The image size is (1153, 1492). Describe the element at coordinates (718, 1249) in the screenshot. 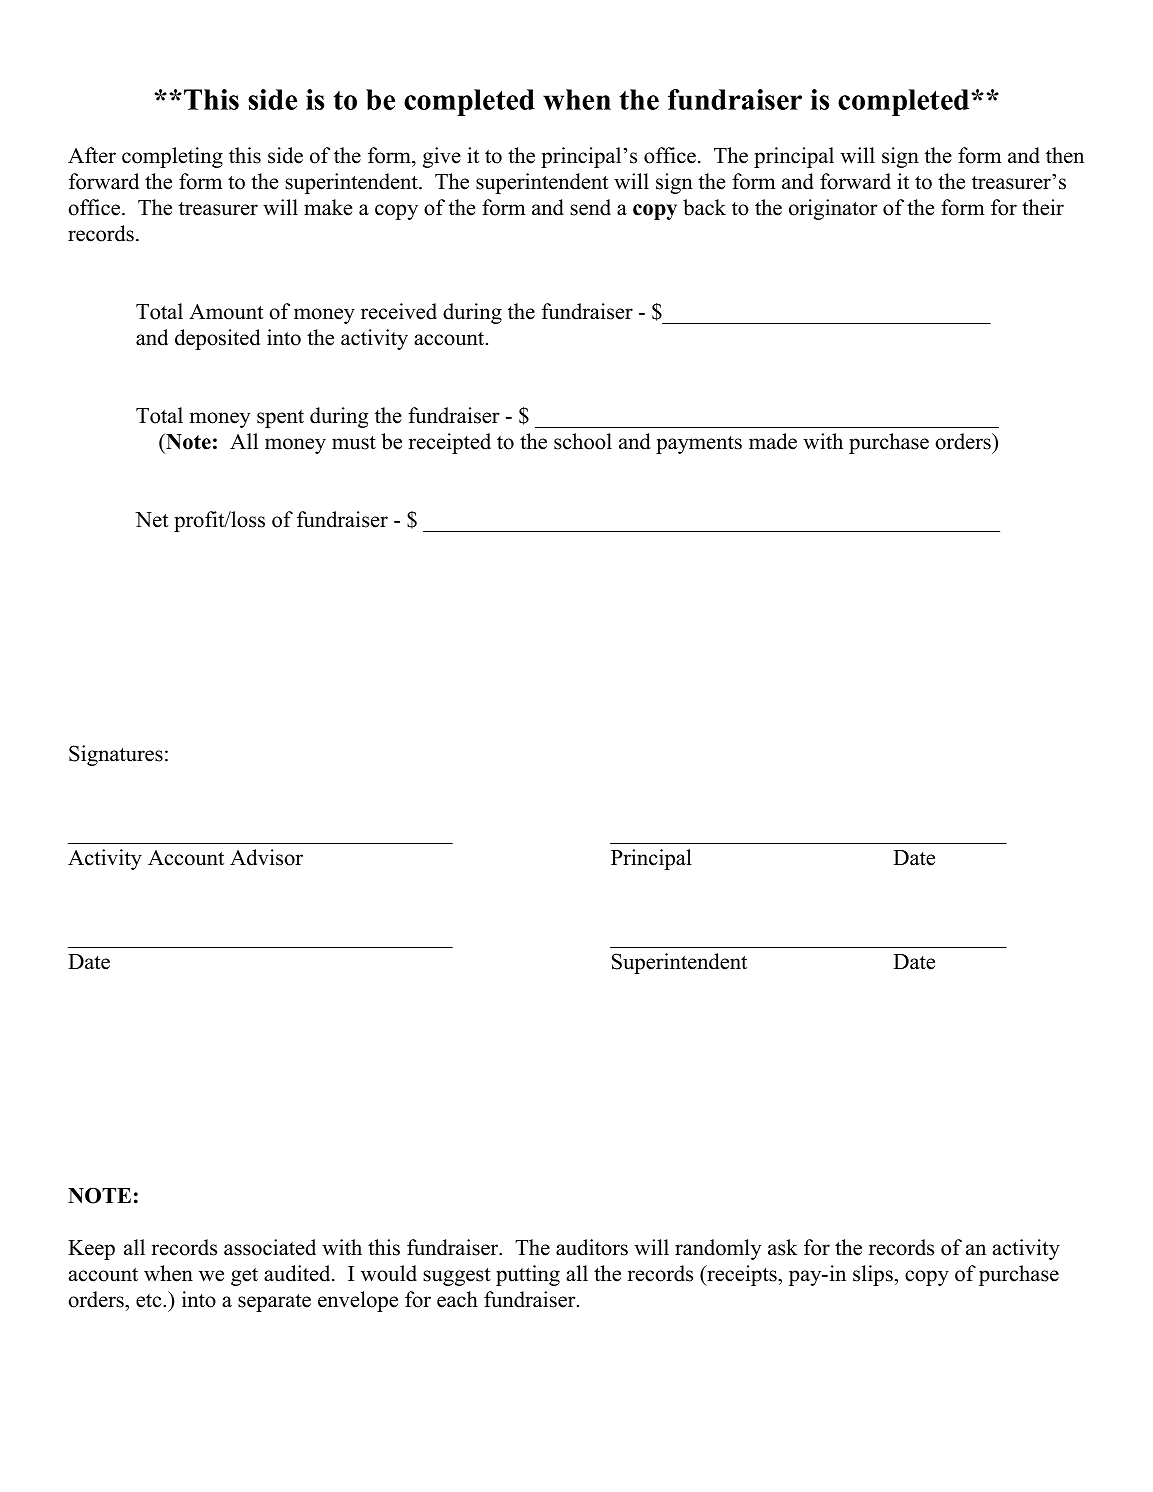

I see `randomly` at that location.
